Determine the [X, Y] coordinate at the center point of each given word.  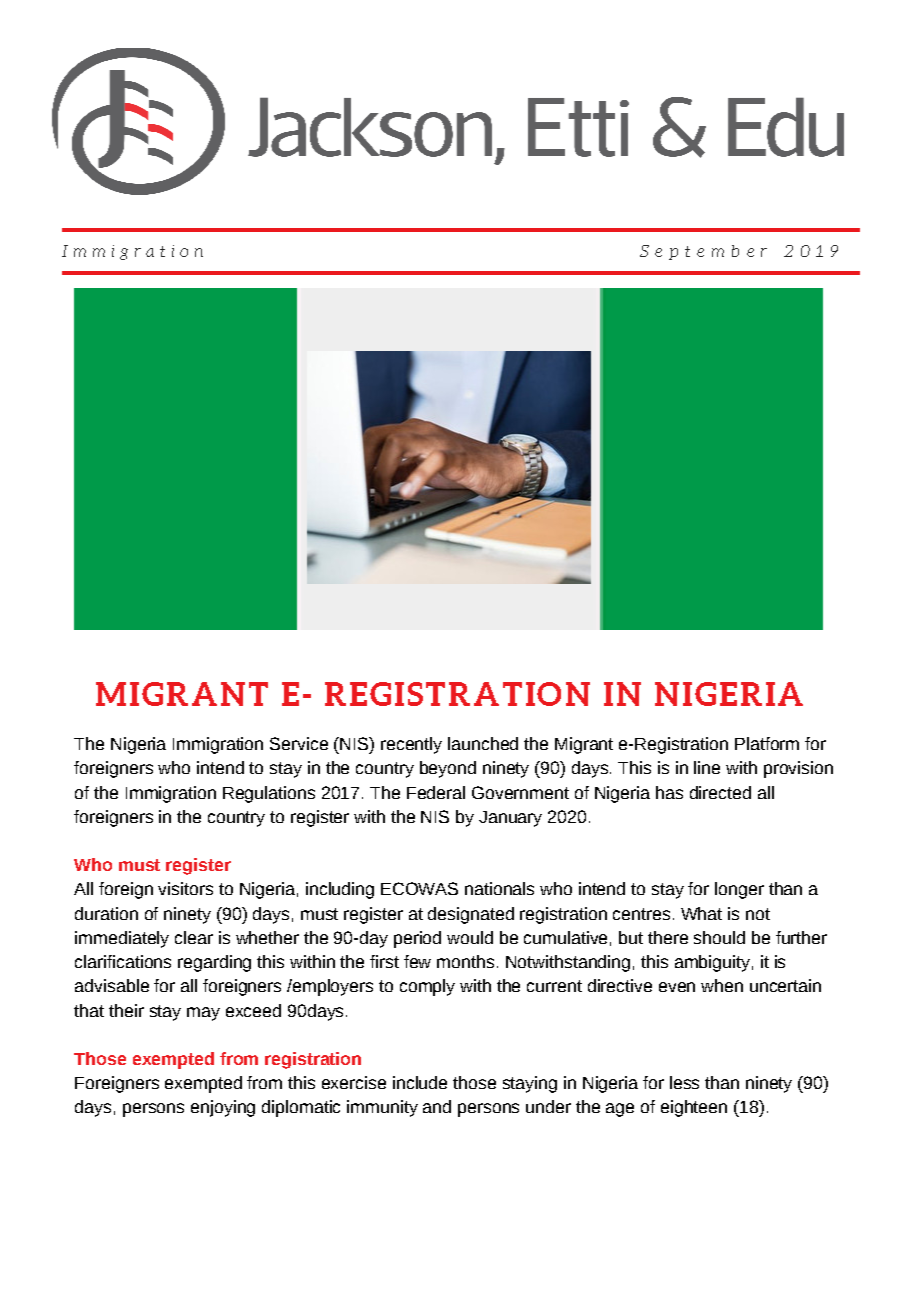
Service [299, 743]
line [707, 767]
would [470, 937]
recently [411, 745]
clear [194, 937]
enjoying [223, 1108]
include [420, 1082]
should [719, 937]
